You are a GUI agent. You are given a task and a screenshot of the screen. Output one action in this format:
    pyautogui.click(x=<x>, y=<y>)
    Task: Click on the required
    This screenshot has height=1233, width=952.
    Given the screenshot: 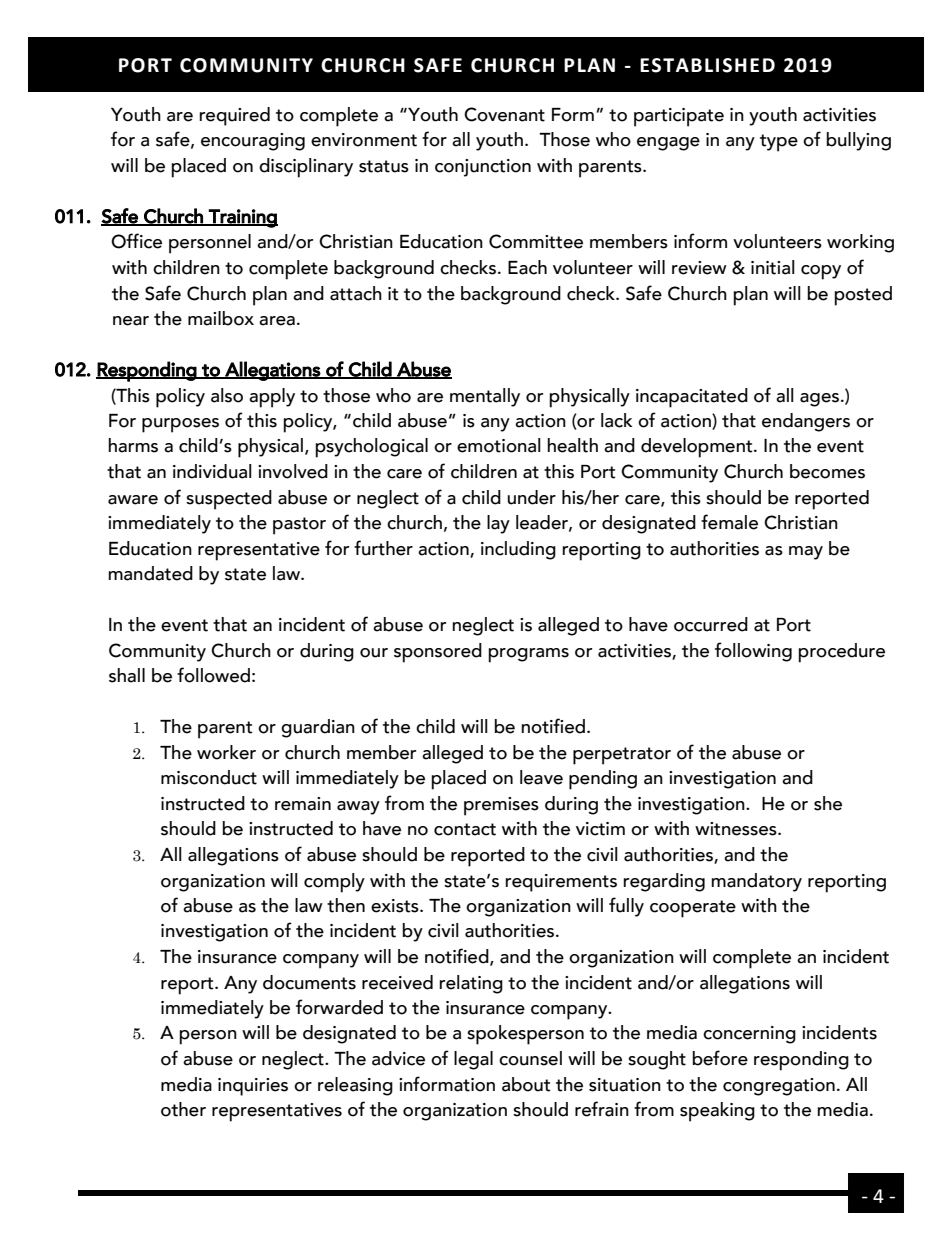 What is the action you would take?
    pyautogui.click(x=234, y=116)
